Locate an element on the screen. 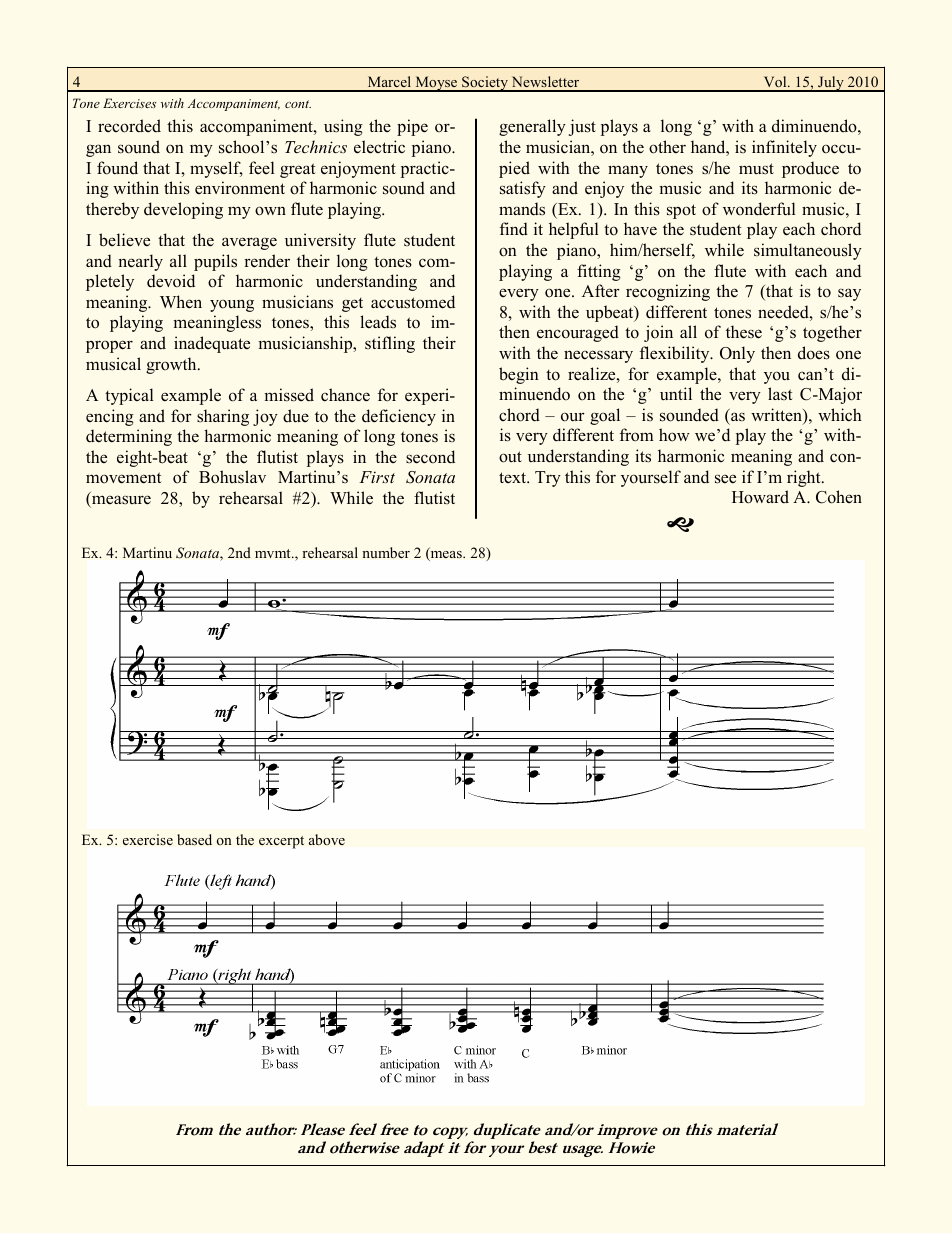  Society is located at coordinates (485, 84).
